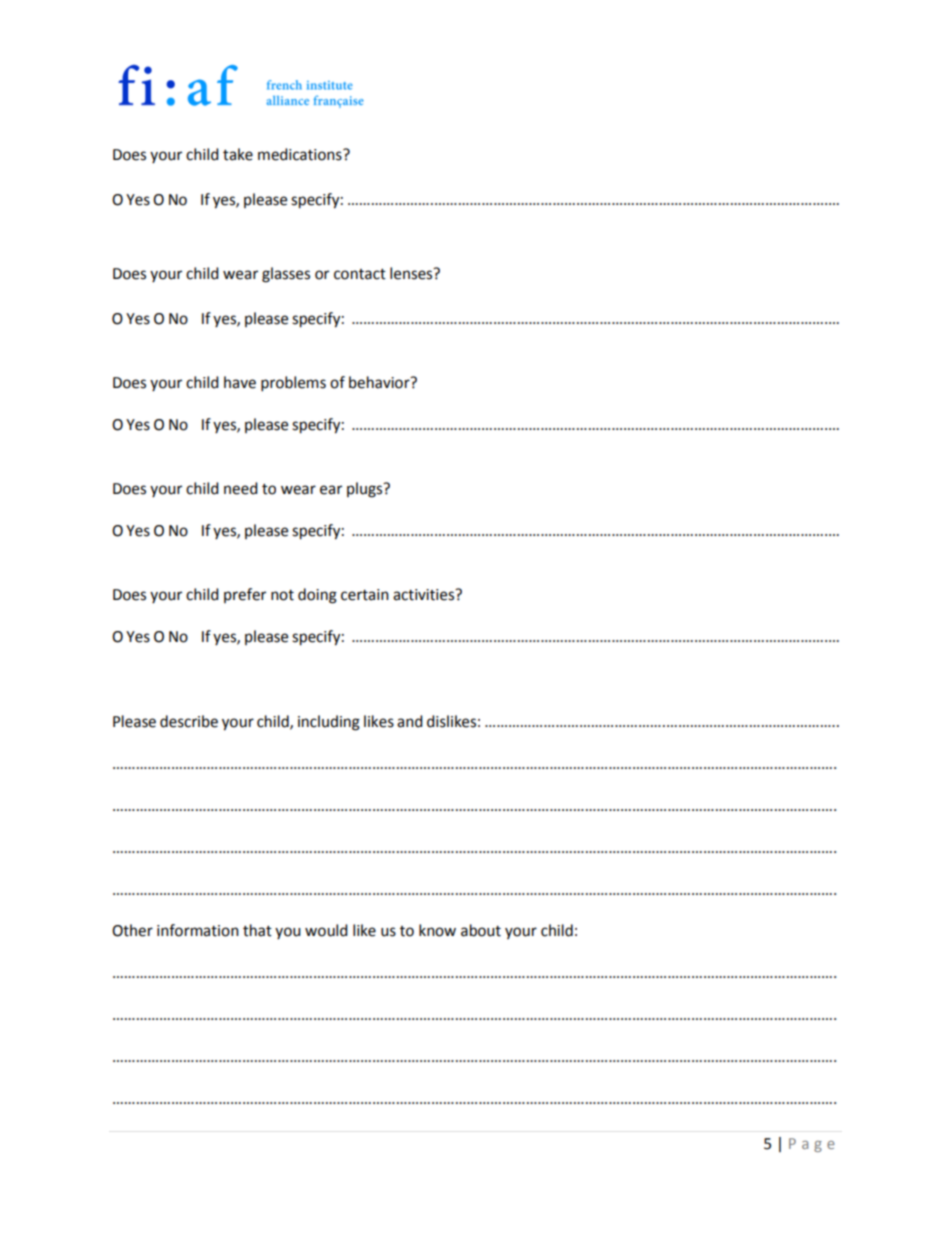  What do you see at coordinates (238, 154) in the screenshot?
I see `take` at bounding box center [238, 154].
